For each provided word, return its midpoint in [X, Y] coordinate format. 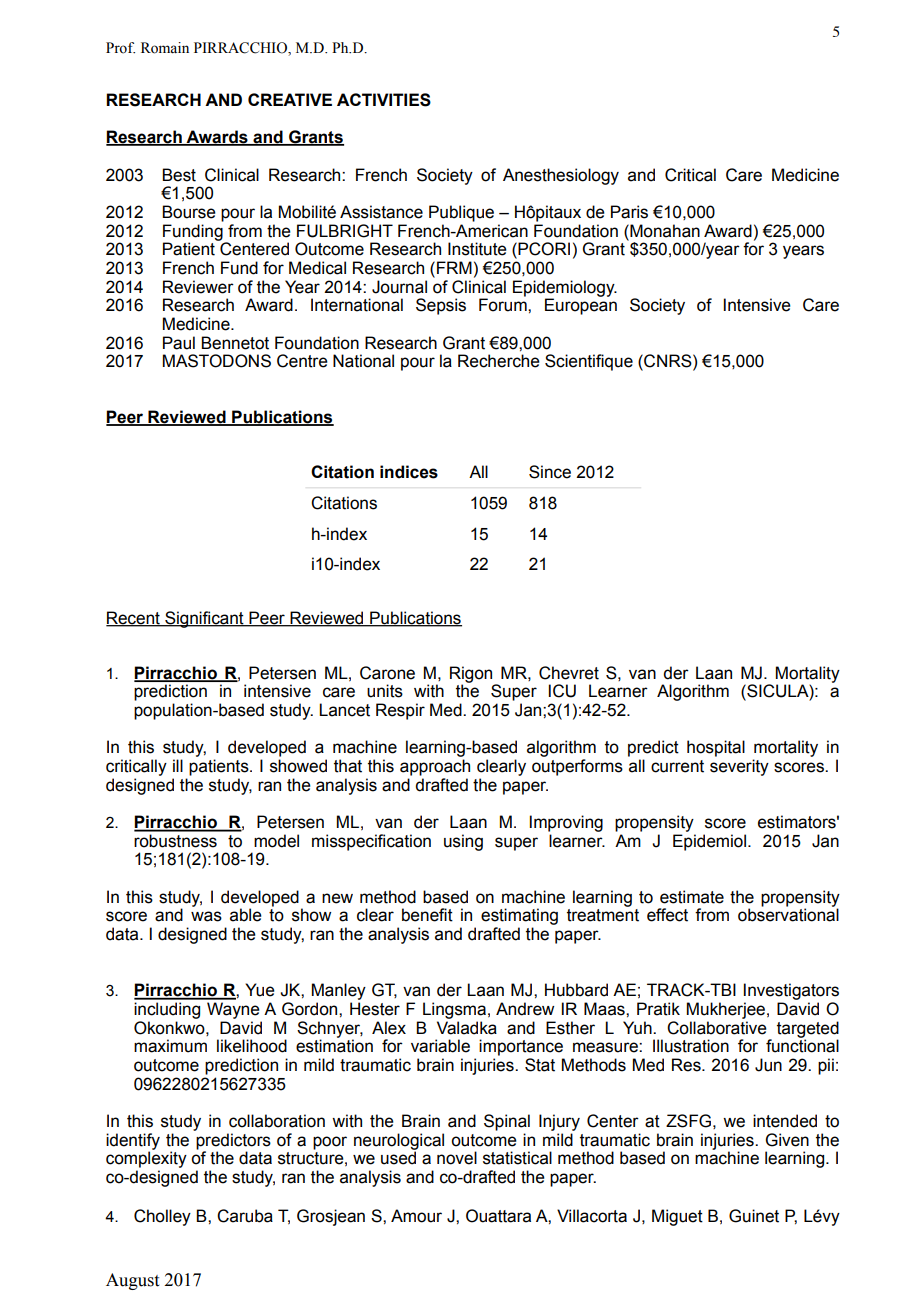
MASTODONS [217, 361]
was [206, 916]
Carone [387, 673]
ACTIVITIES [384, 100]
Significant [204, 619]
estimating [519, 916]
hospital [716, 748]
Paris [629, 212]
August [132, 1281]
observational [788, 915]
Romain [165, 48]
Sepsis [441, 306]
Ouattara [498, 1216]
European [581, 306]
